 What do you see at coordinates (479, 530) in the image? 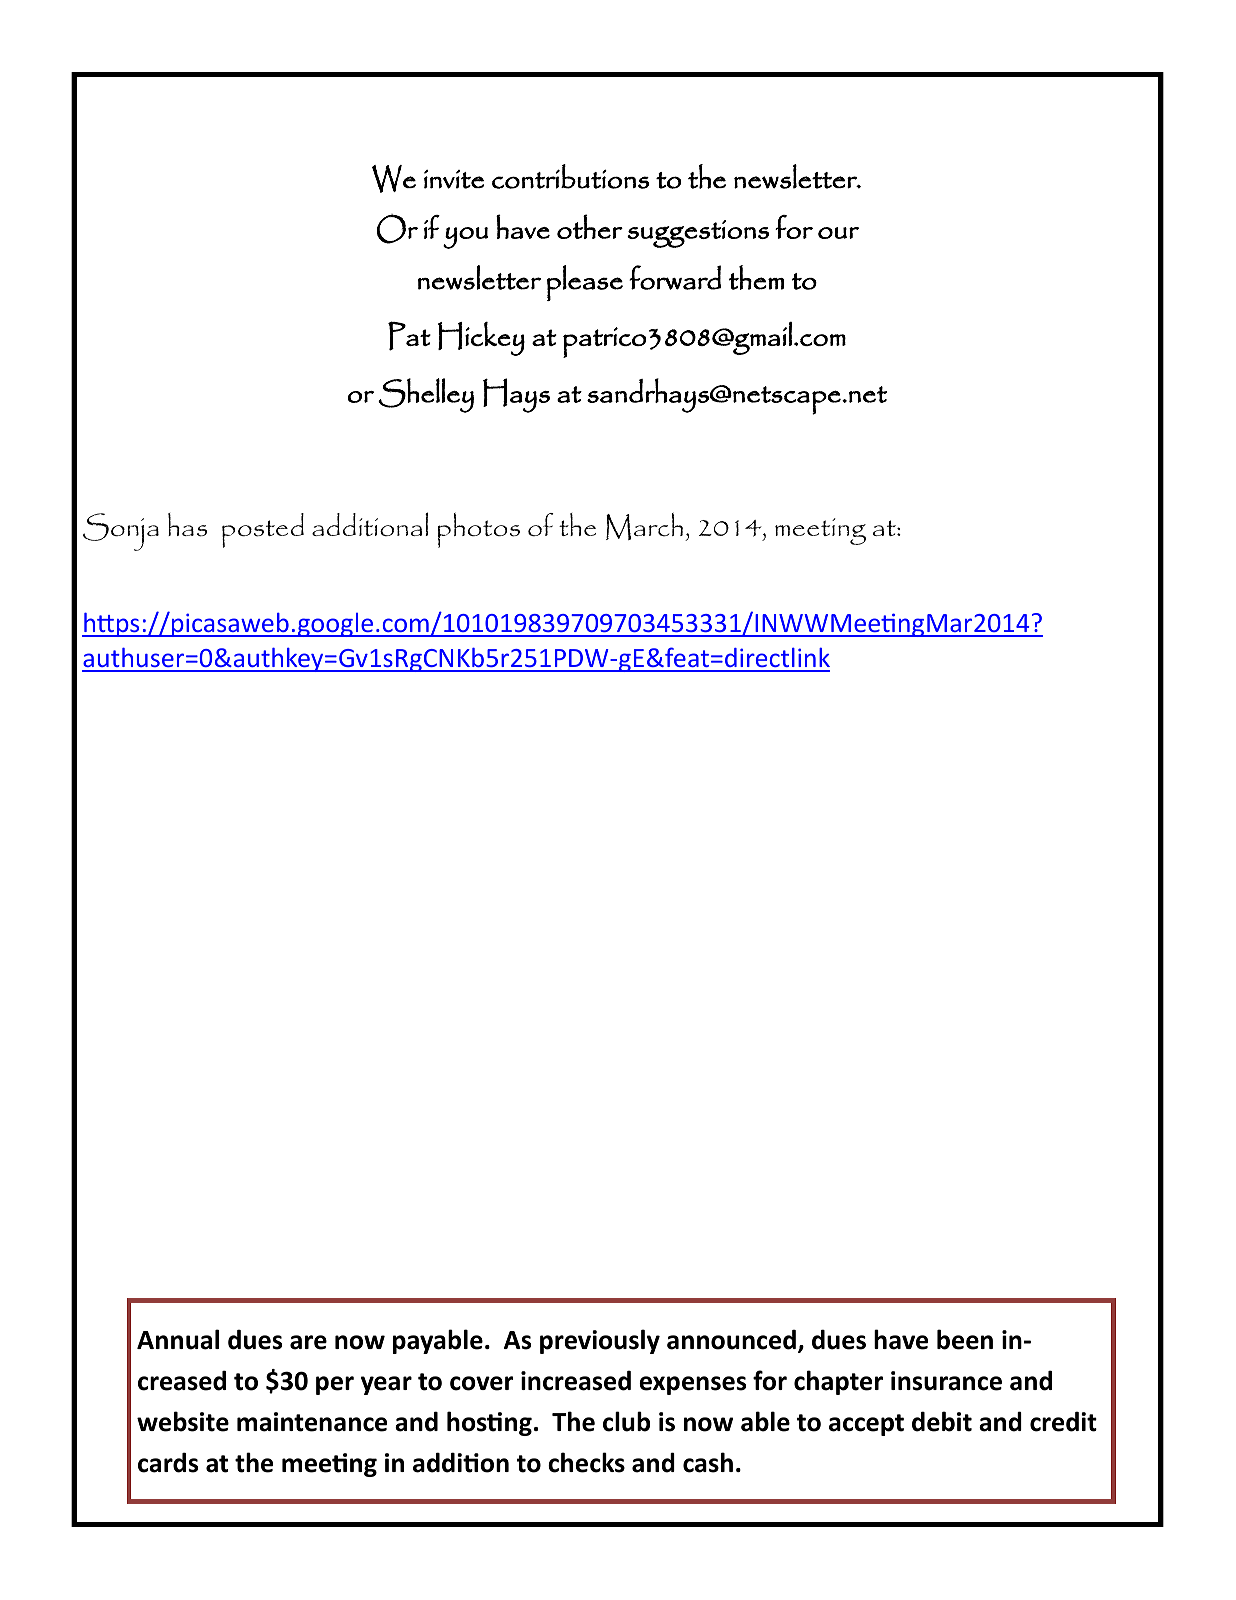
I see `photos` at bounding box center [479, 530].
